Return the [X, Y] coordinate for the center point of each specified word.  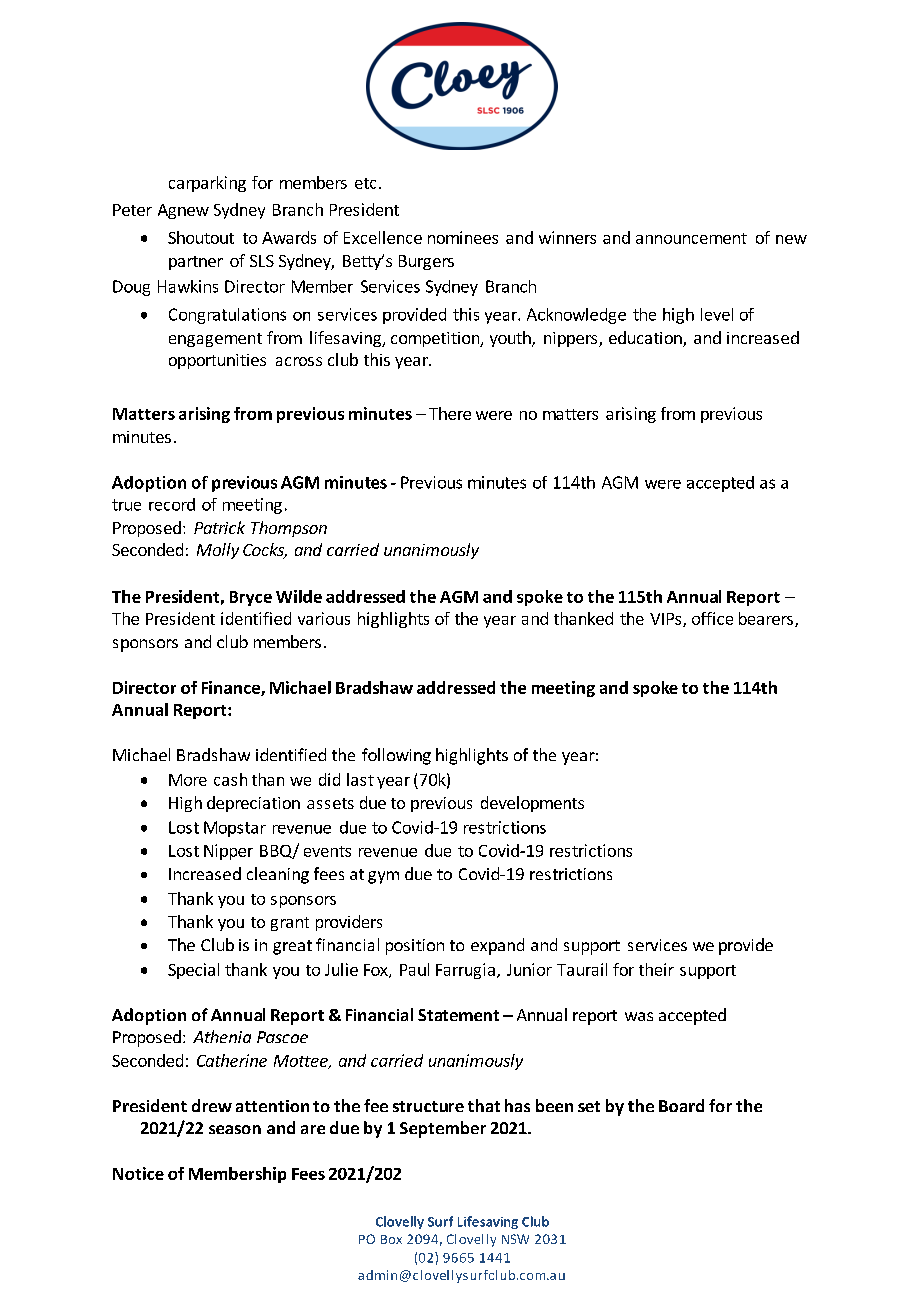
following [396, 756]
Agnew [183, 211]
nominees [463, 237]
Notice [138, 1173]
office [712, 618]
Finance [232, 688]
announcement [691, 238]
